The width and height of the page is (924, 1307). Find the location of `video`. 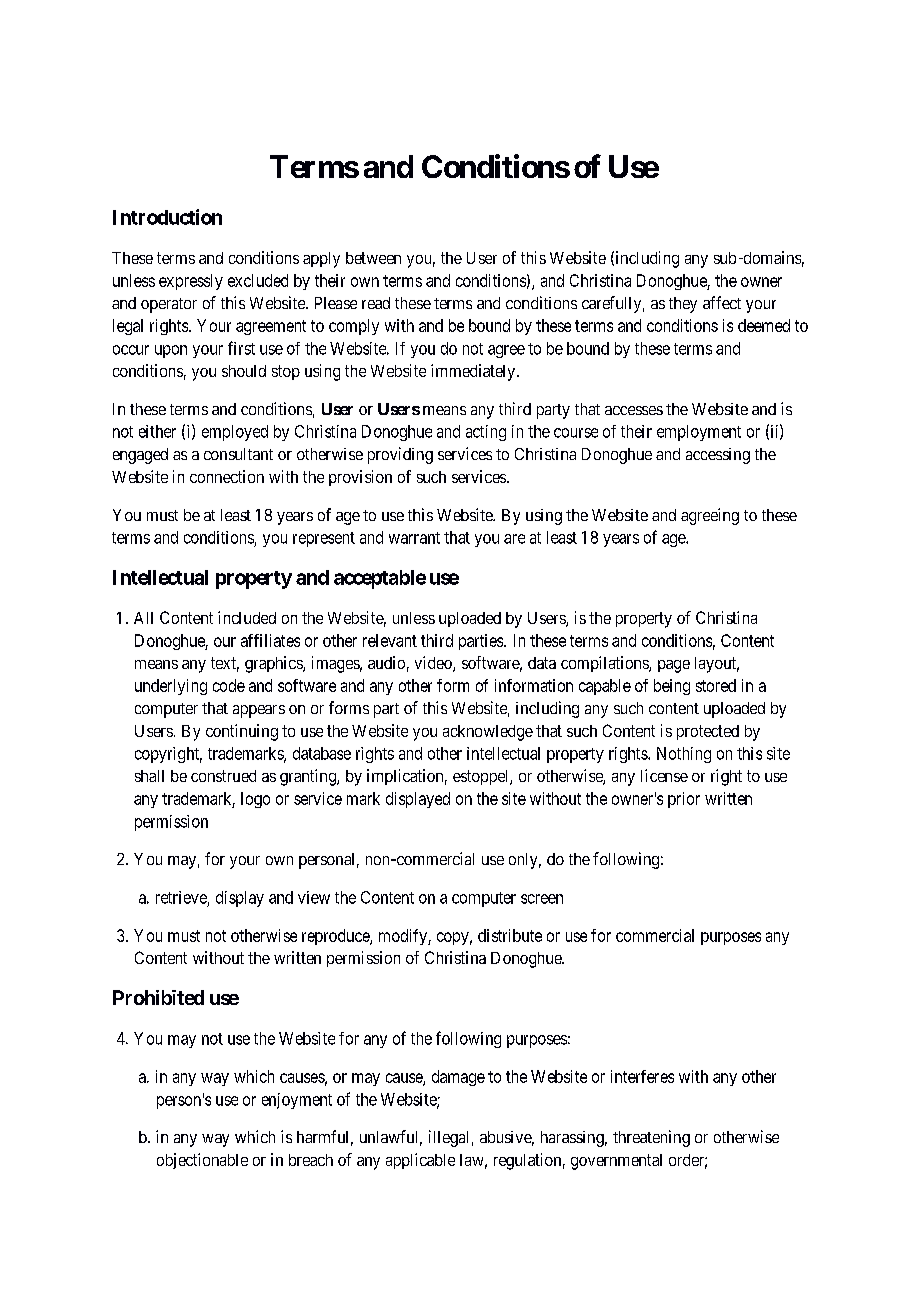

video is located at coordinates (434, 664).
